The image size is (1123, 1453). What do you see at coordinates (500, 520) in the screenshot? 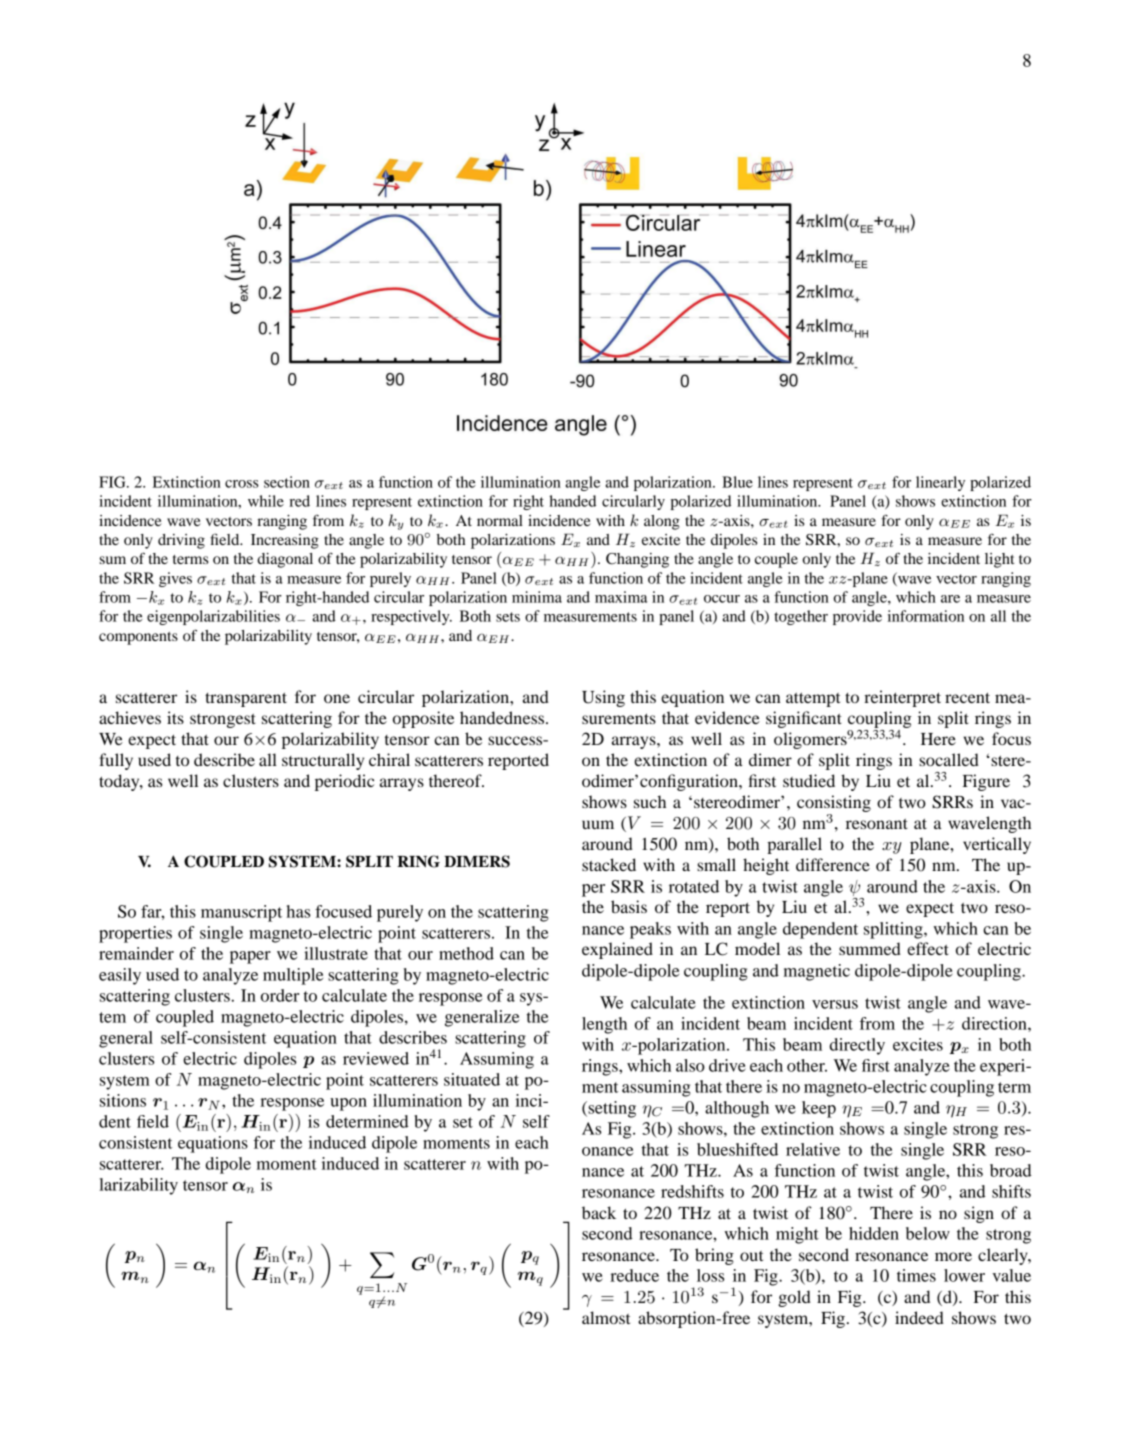
I see `normal` at bounding box center [500, 520].
